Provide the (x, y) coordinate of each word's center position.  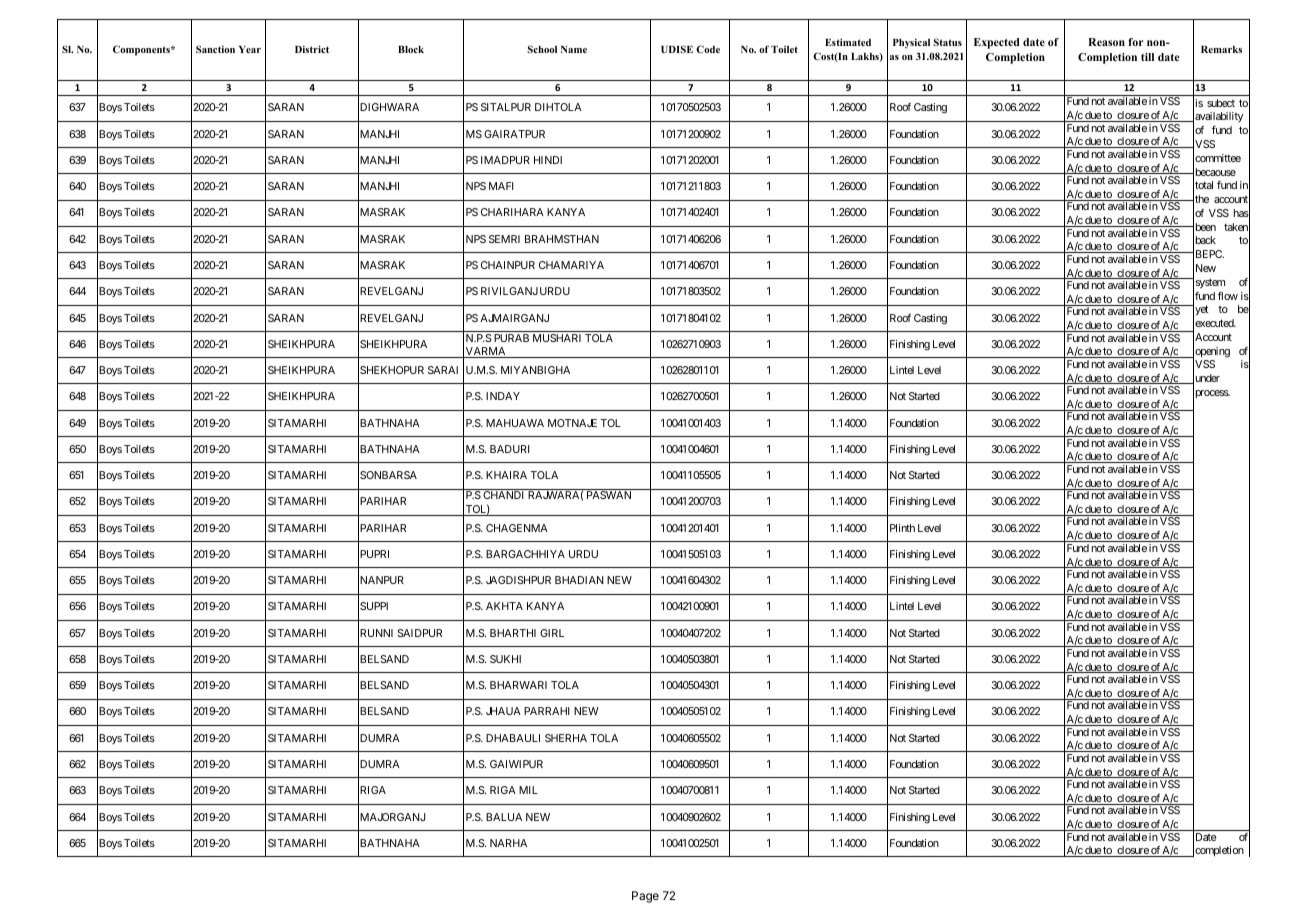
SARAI (443, 370)
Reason (1106, 42)
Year (250, 49)
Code (708, 49)
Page (645, 897)
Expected (997, 43)
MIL (528, 790)
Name (574, 49)
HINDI (548, 160)
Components (142, 50)
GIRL (552, 633)
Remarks (1221, 49)
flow (1228, 296)
